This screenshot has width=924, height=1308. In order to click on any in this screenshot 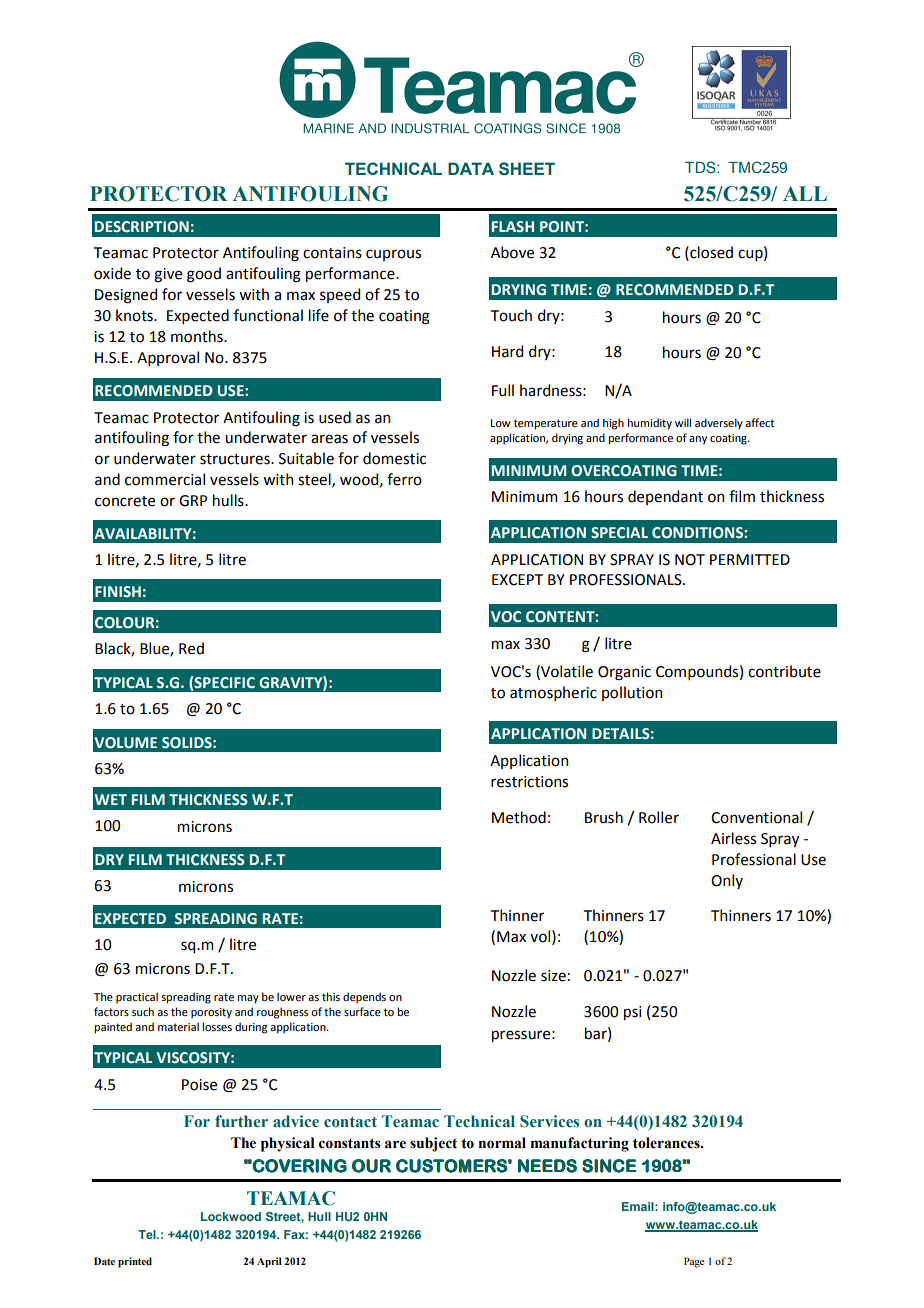, I will do `click(698, 440)`.
